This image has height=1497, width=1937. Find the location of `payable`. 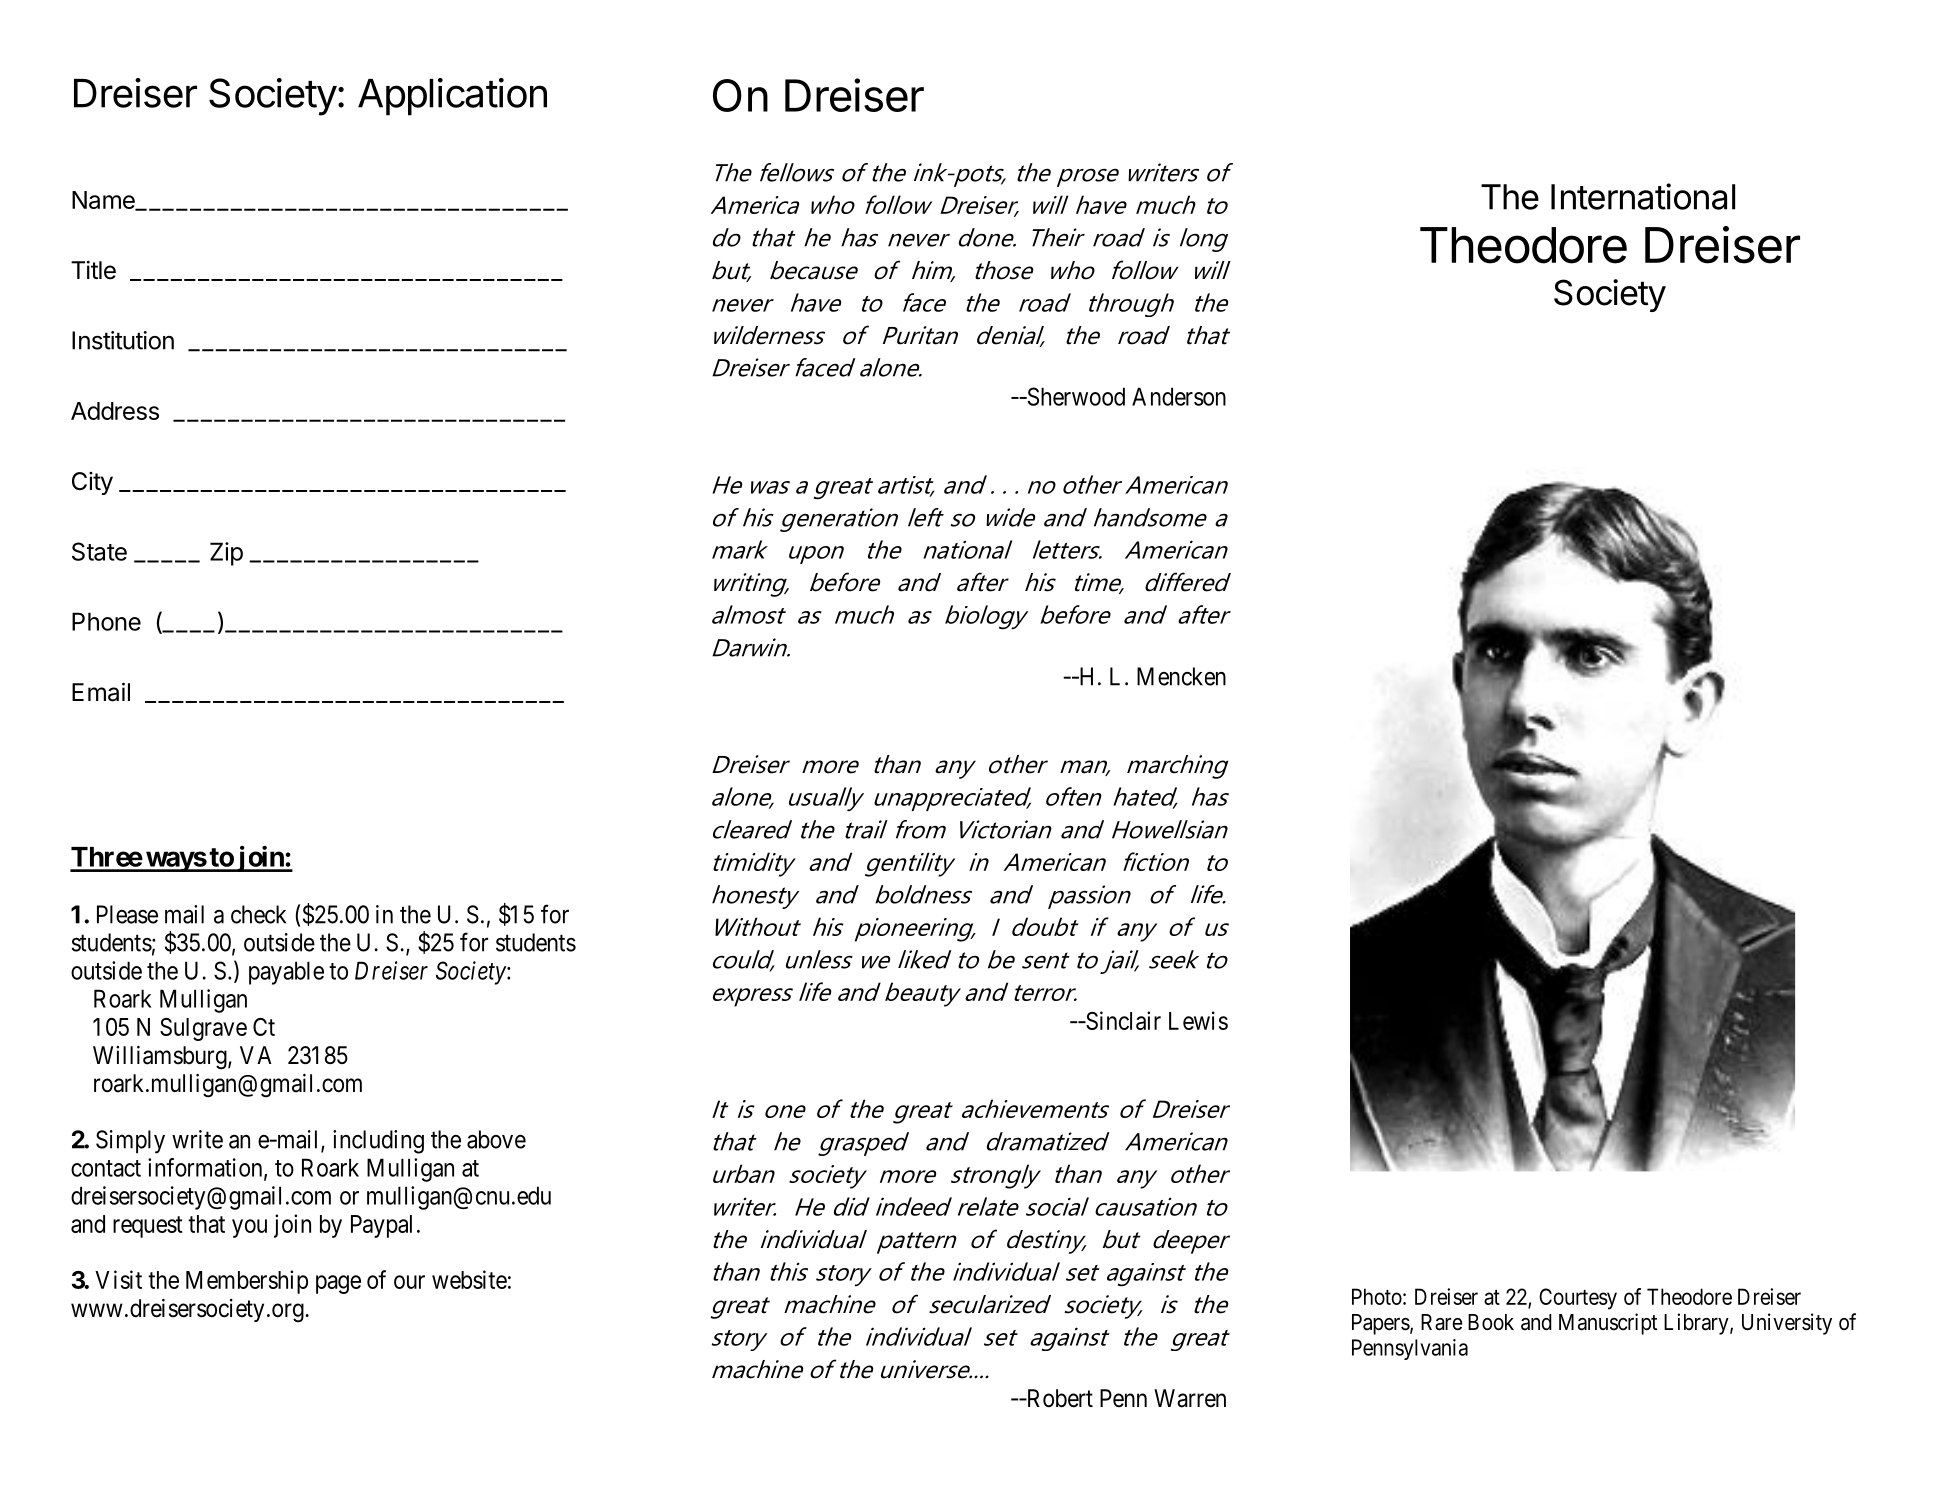

payable is located at coordinates (286, 973).
